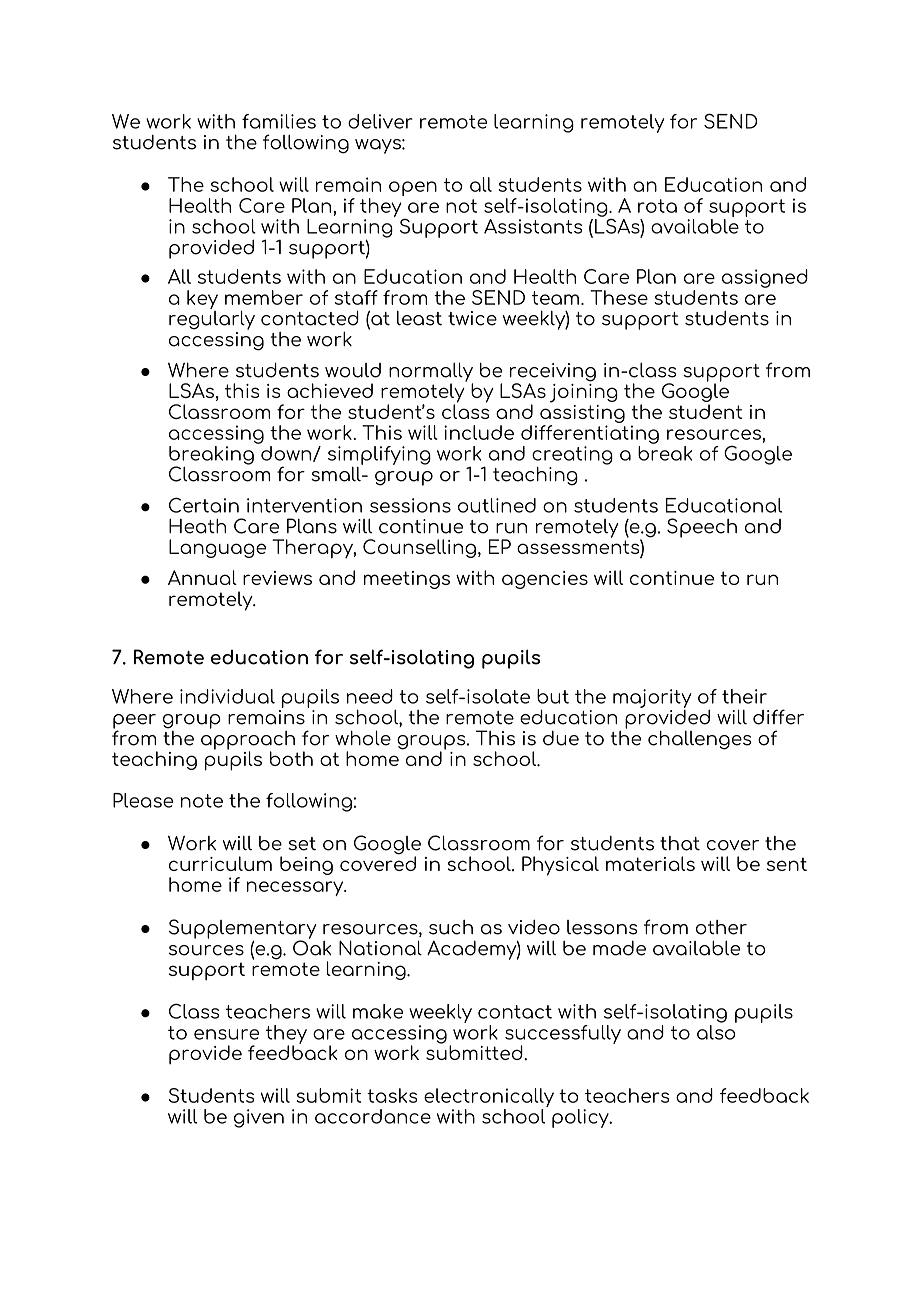 This image has width=924, height=1309. I want to click on families, so click(279, 121).
